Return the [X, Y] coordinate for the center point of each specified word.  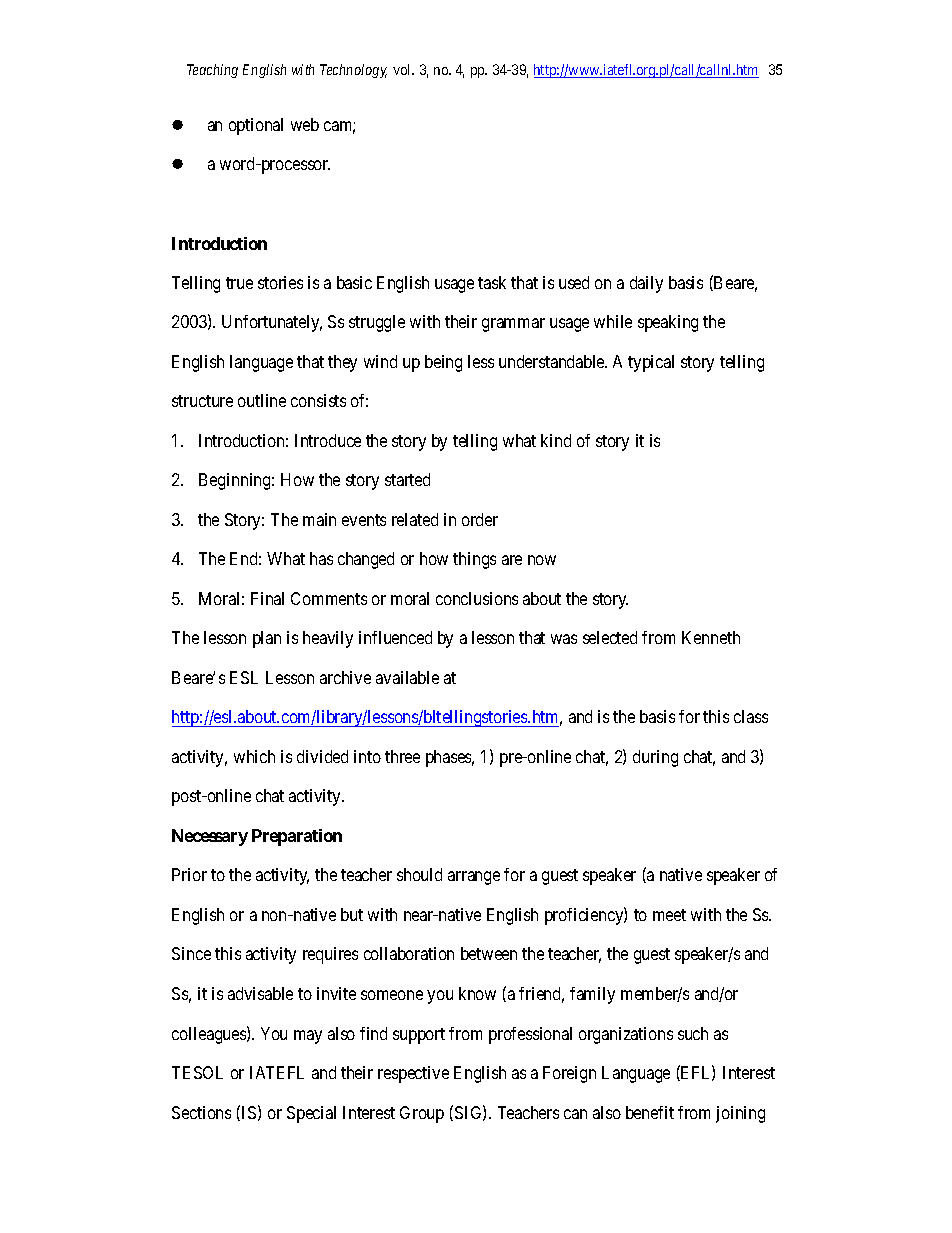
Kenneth [711, 637]
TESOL [197, 1072]
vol [403, 69]
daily [646, 284]
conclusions [477, 598]
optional [256, 126]
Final [267, 598]
